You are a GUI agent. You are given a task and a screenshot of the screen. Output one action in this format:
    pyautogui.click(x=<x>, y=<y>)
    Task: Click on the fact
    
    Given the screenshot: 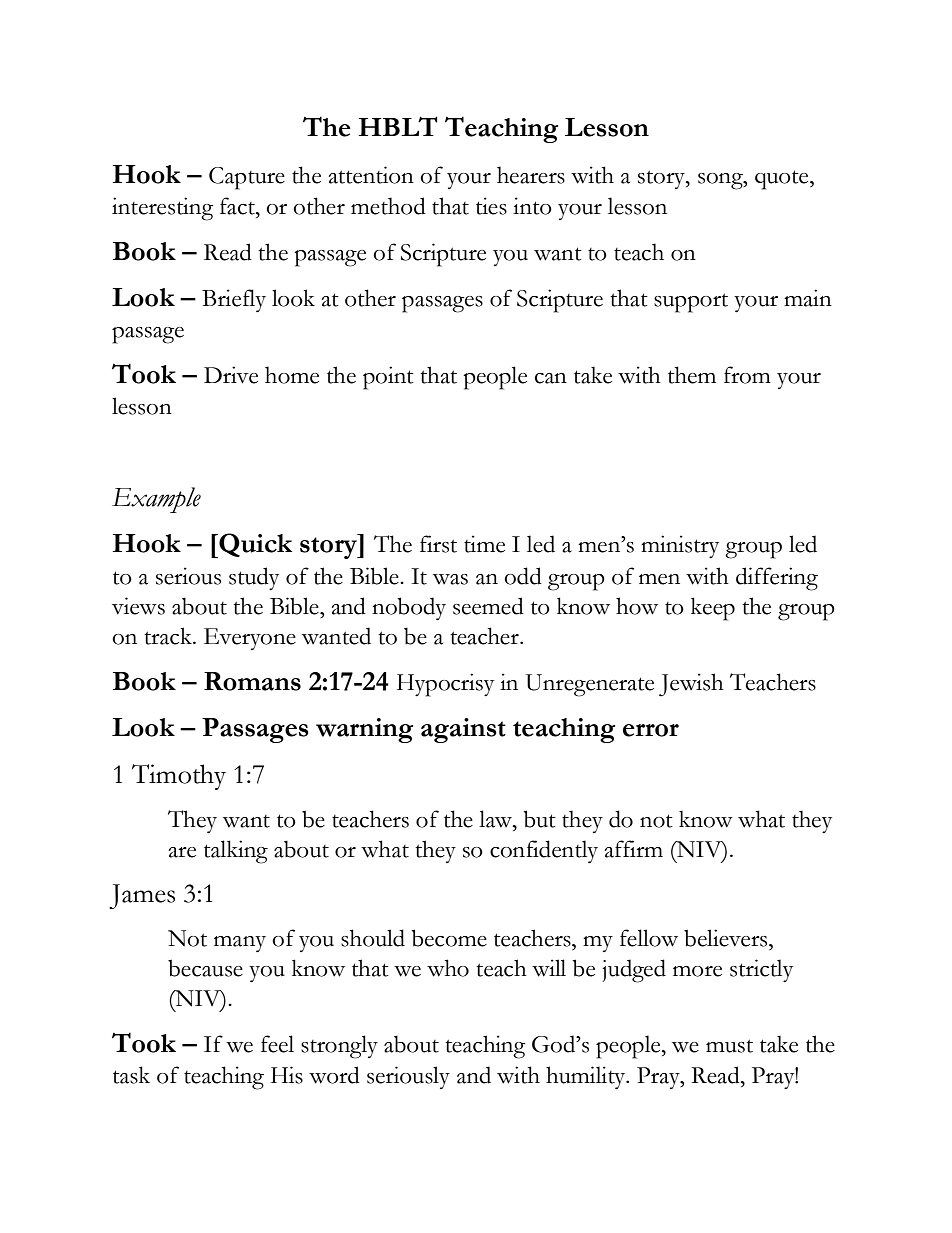 What is the action you would take?
    pyautogui.click(x=238, y=206)
